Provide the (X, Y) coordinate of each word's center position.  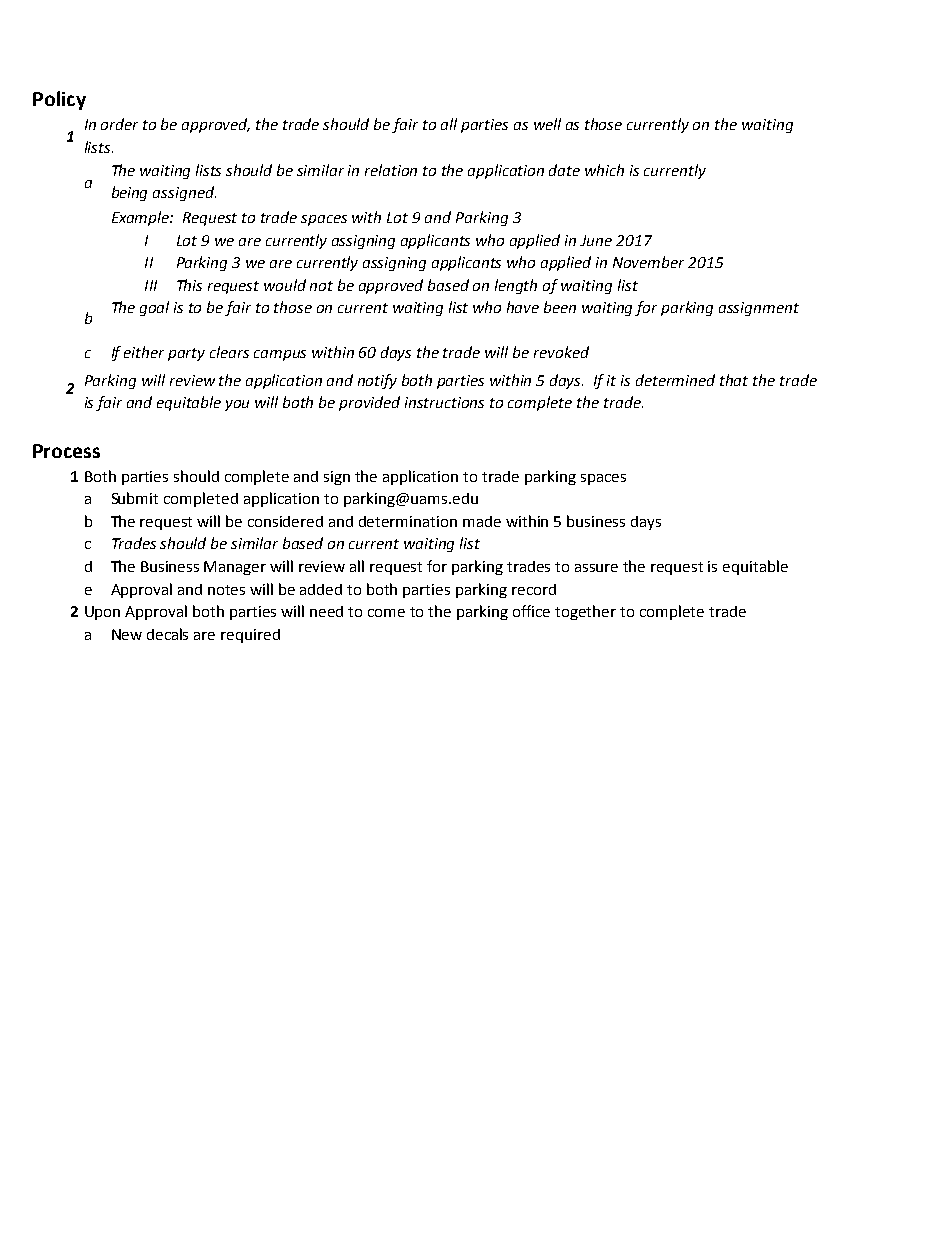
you (237, 405)
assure (596, 568)
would (285, 285)
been (560, 307)
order (119, 124)
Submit (135, 498)
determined (675, 380)
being (129, 193)
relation (391, 170)
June (596, 240)
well (547, 124)
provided (369, 403)
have (523, 307)
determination (408, 521)
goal (154, 308)
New (127, 634)
